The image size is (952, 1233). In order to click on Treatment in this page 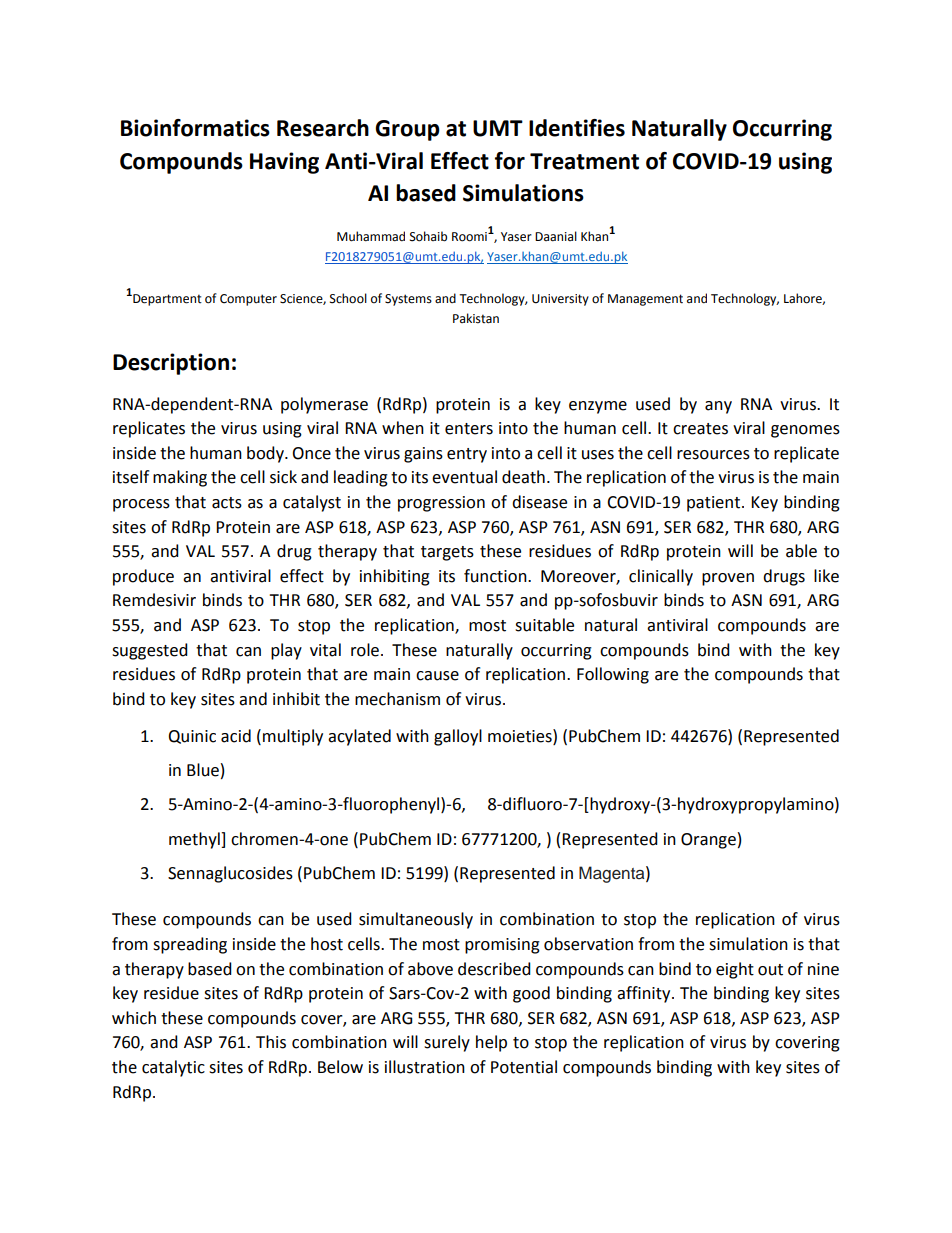, I will do `click(584, 161)`.
